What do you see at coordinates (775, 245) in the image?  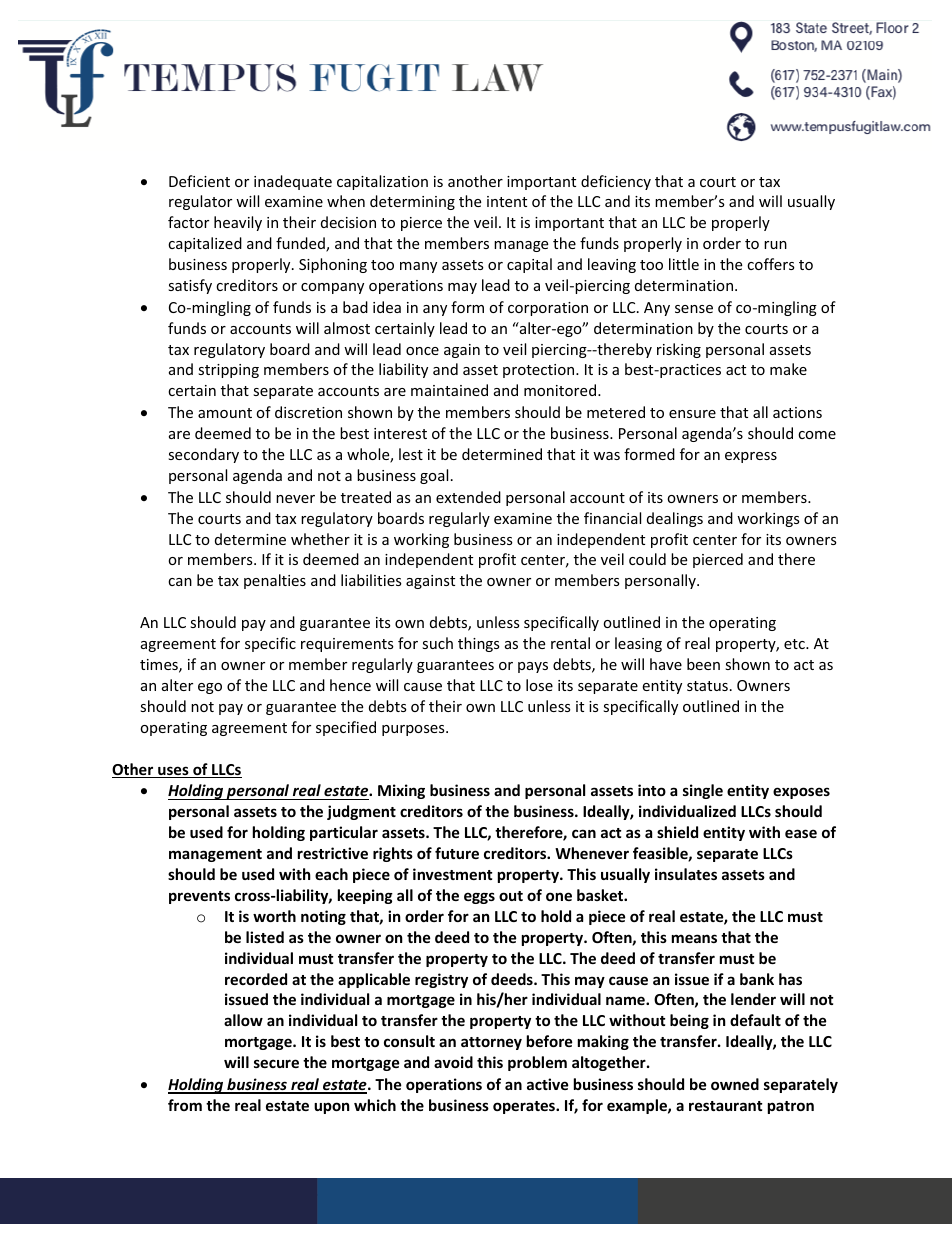 I see `run` at bounding box center [775, 245].
